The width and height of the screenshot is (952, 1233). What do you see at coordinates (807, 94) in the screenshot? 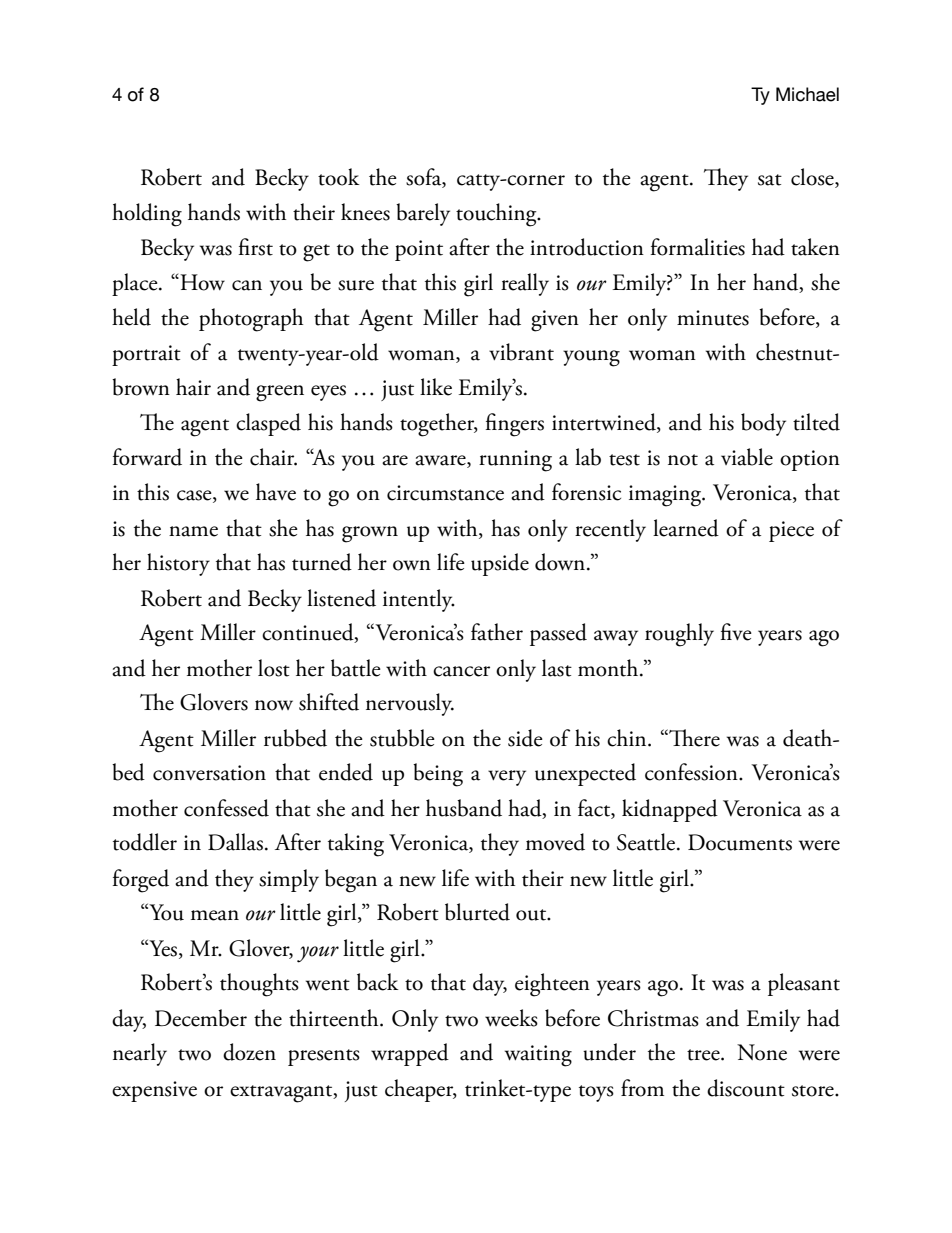
I see `Michael` at bounding box center [807, 94].
